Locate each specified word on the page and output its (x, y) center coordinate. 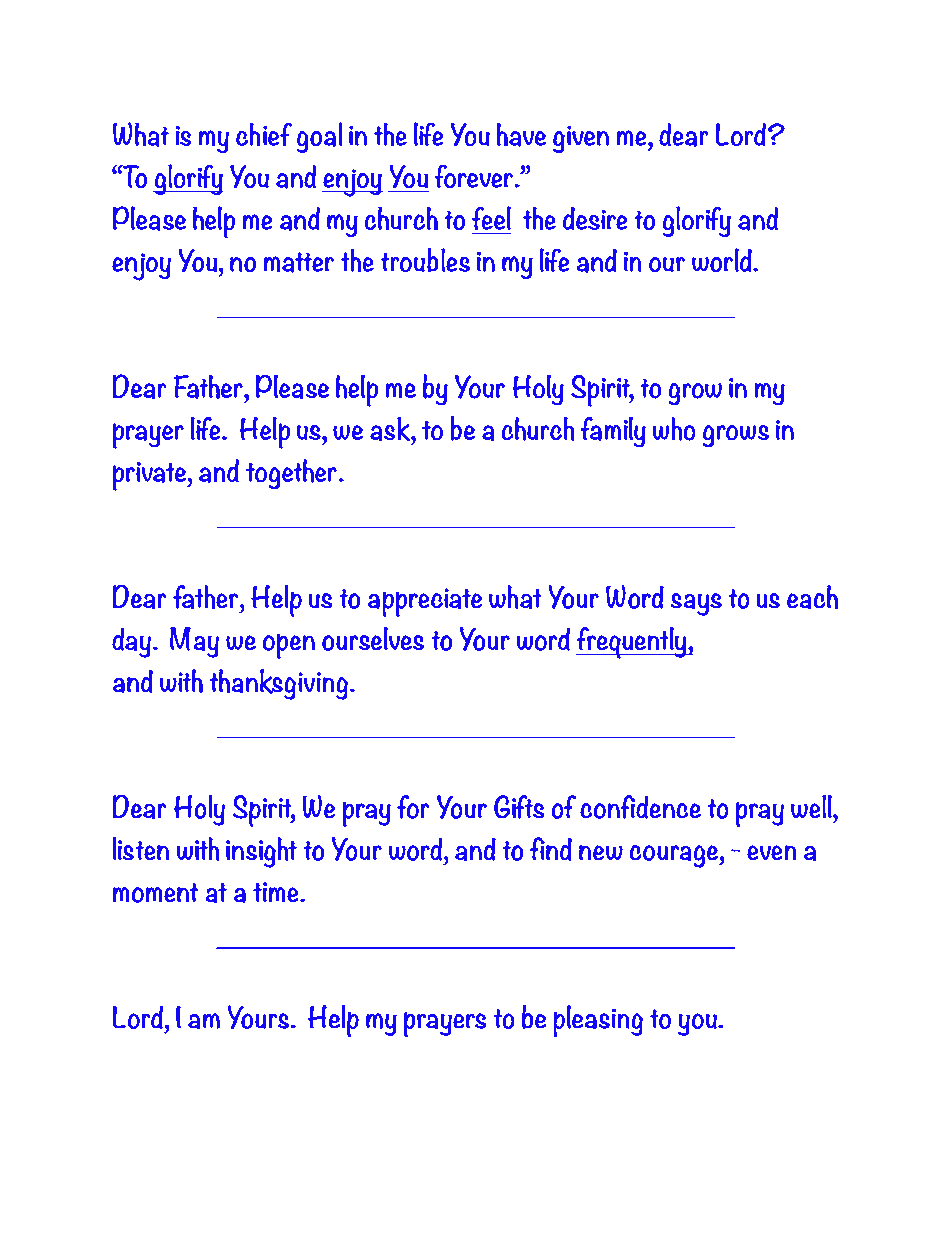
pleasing (598, 1021)
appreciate (425, 602)
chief (264, 134)
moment (155, 893)
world (723, 260)
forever (474, 176)
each (812, 597)
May (194, 642)
